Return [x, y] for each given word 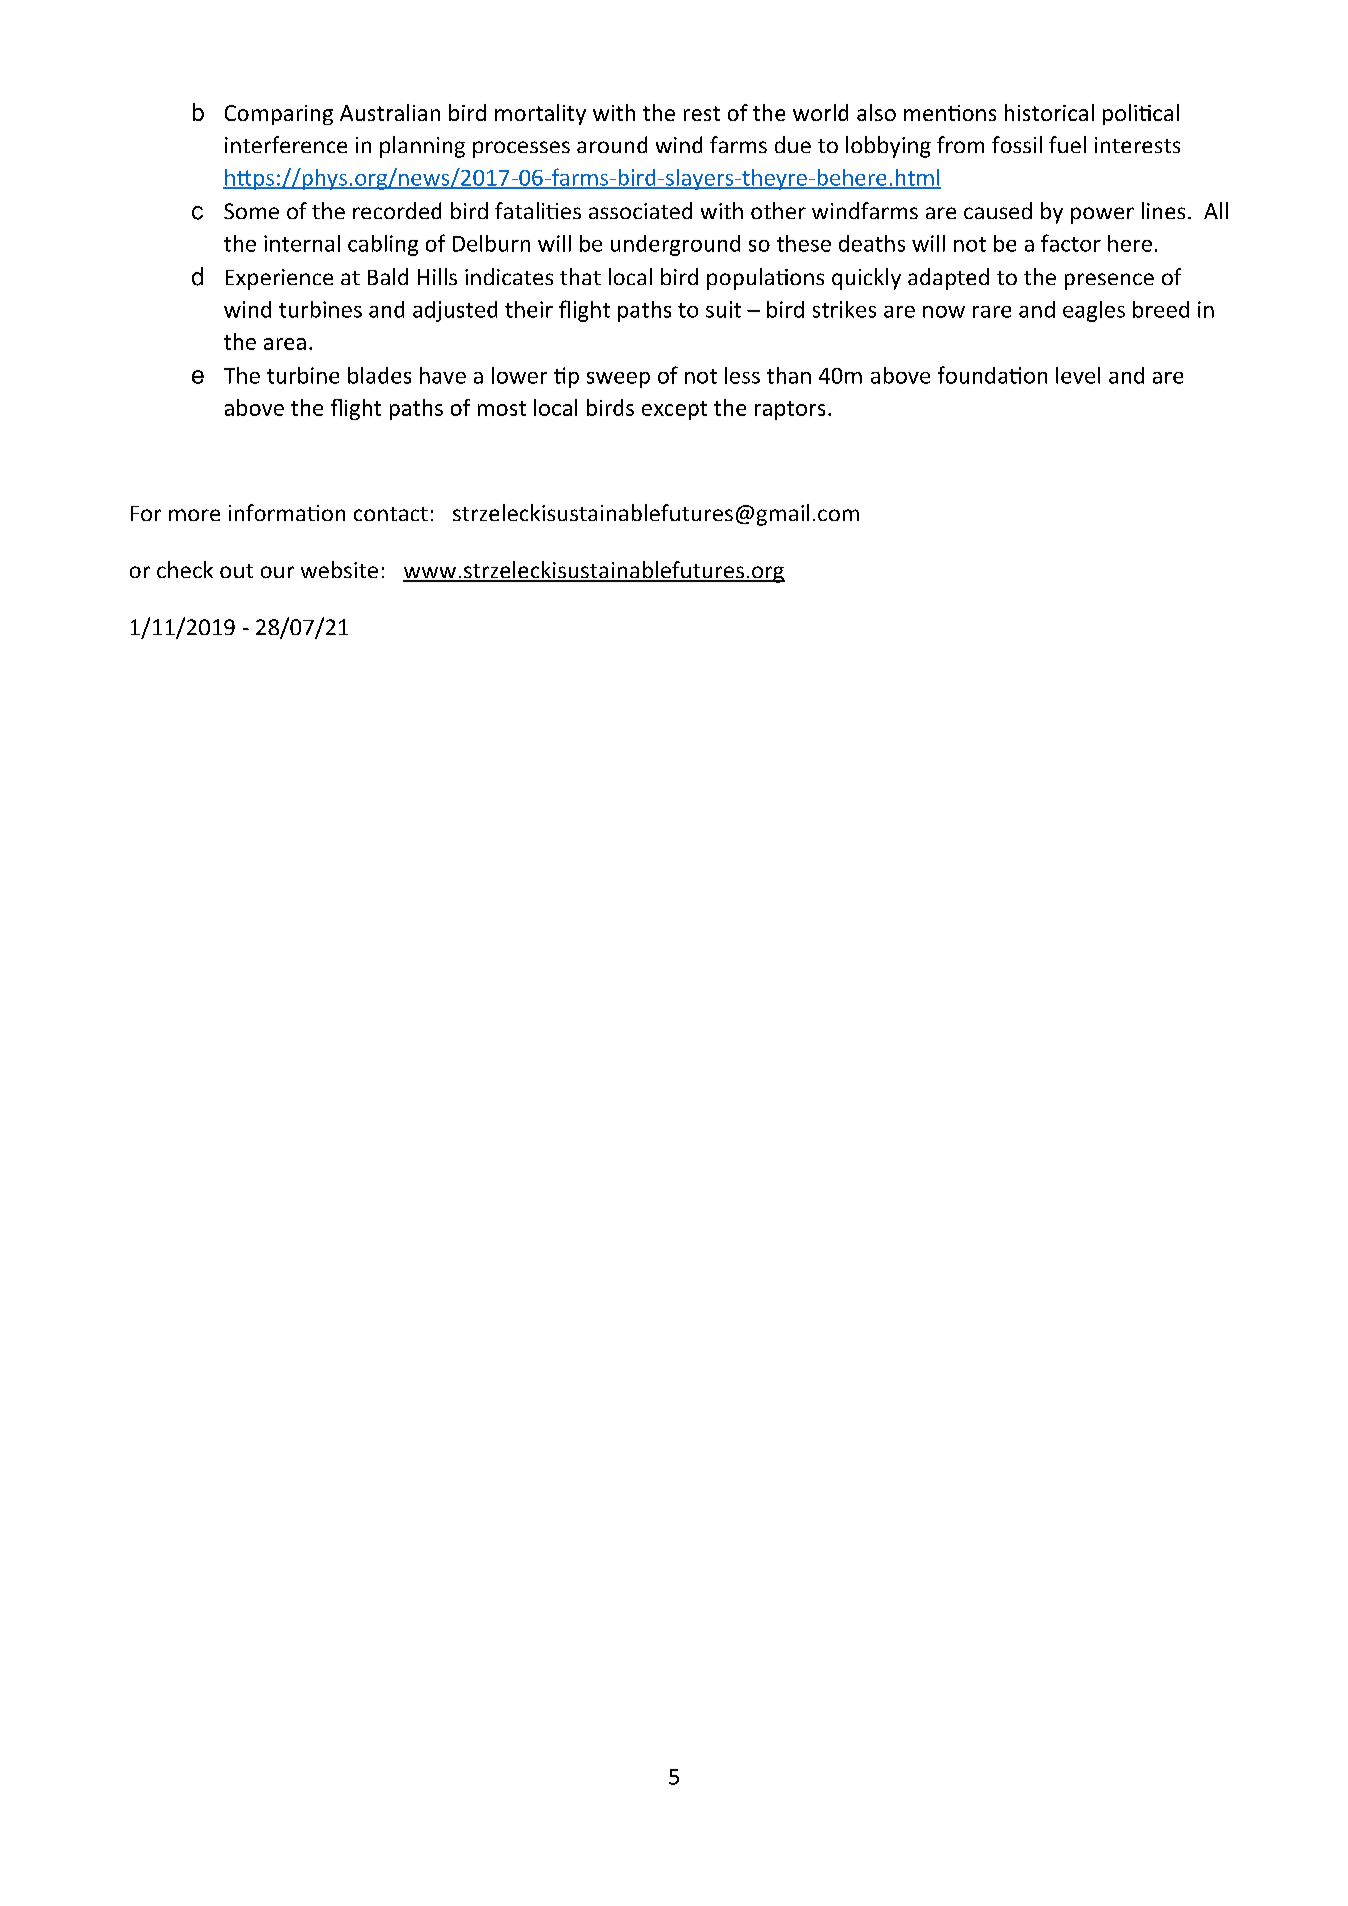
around [612, 144]
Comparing [279, 115]
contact [391, 514]
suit [723, 309]
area [285, 344]
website [339, 569]
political [1141, 114]
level [1078, 375]
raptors [790, 410]
